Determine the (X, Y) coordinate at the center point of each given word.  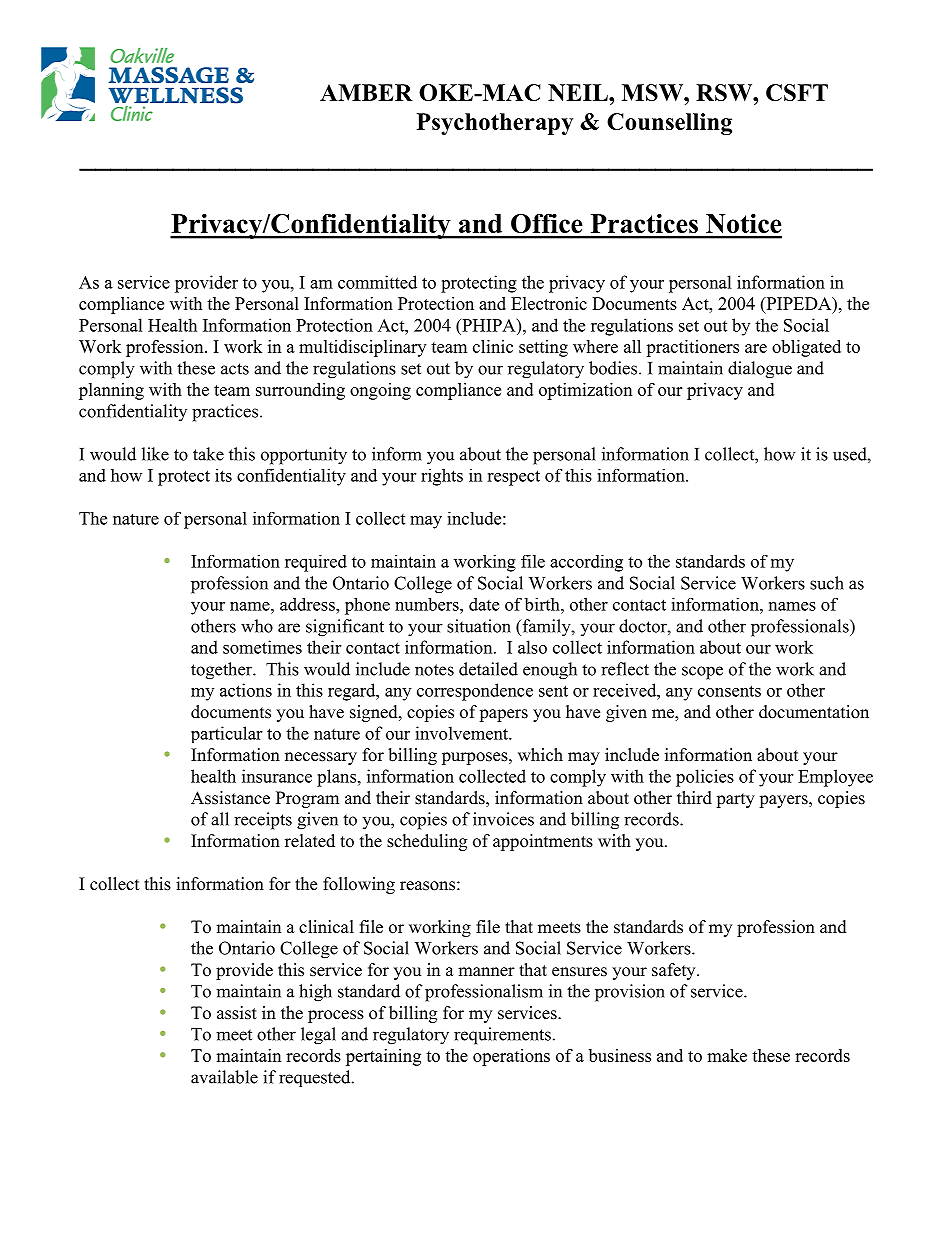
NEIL (579, 92)
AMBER (366, 92)
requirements (502, 1036)
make (727, 1055)
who (257, 626)
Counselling (669, 124)
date (484, 604)
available (224, 1077)
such (827, 583)
